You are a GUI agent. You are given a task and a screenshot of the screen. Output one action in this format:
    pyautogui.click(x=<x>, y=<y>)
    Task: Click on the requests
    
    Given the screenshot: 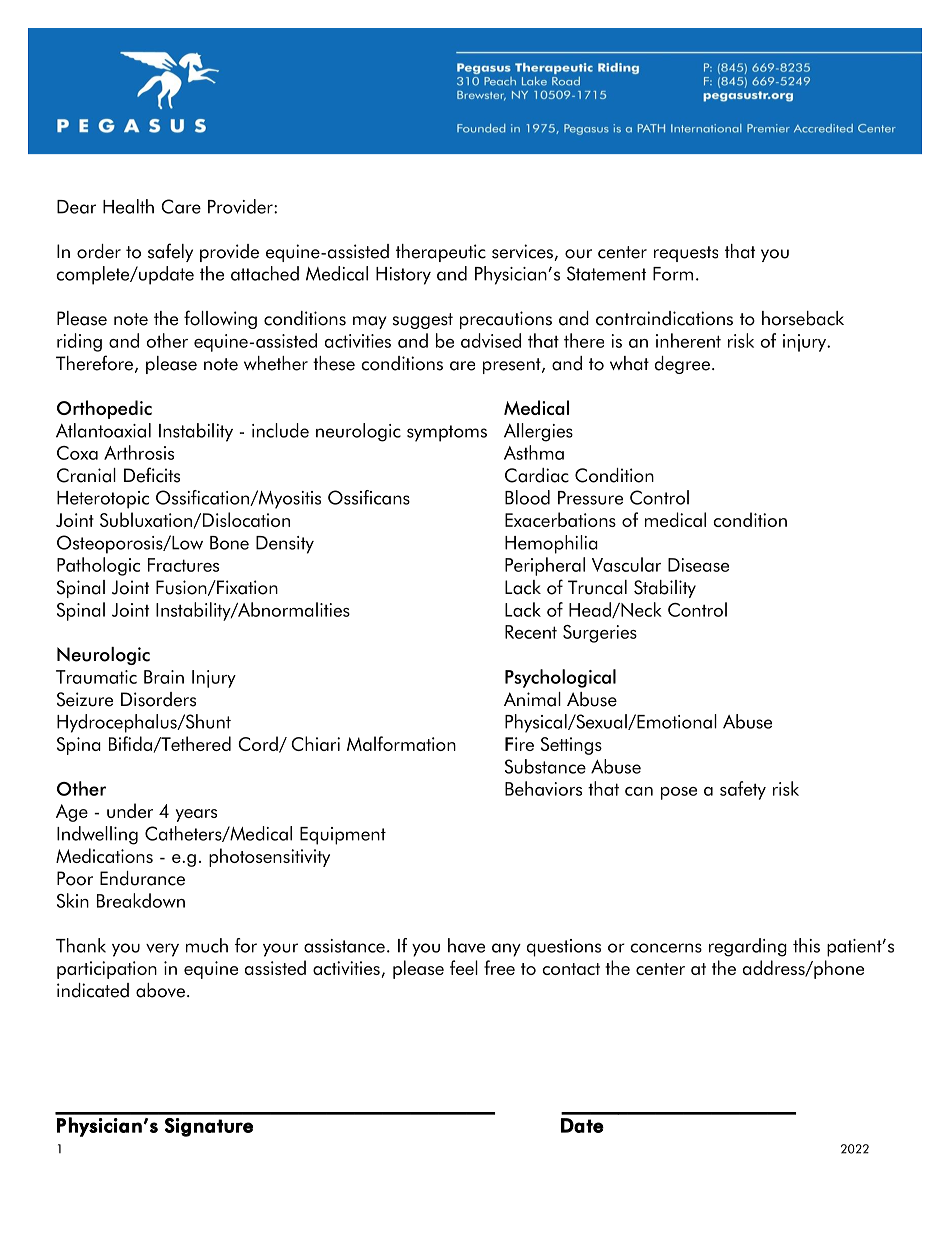 What is the action you would take?
    pyautogui.click(x=686, y=254)
